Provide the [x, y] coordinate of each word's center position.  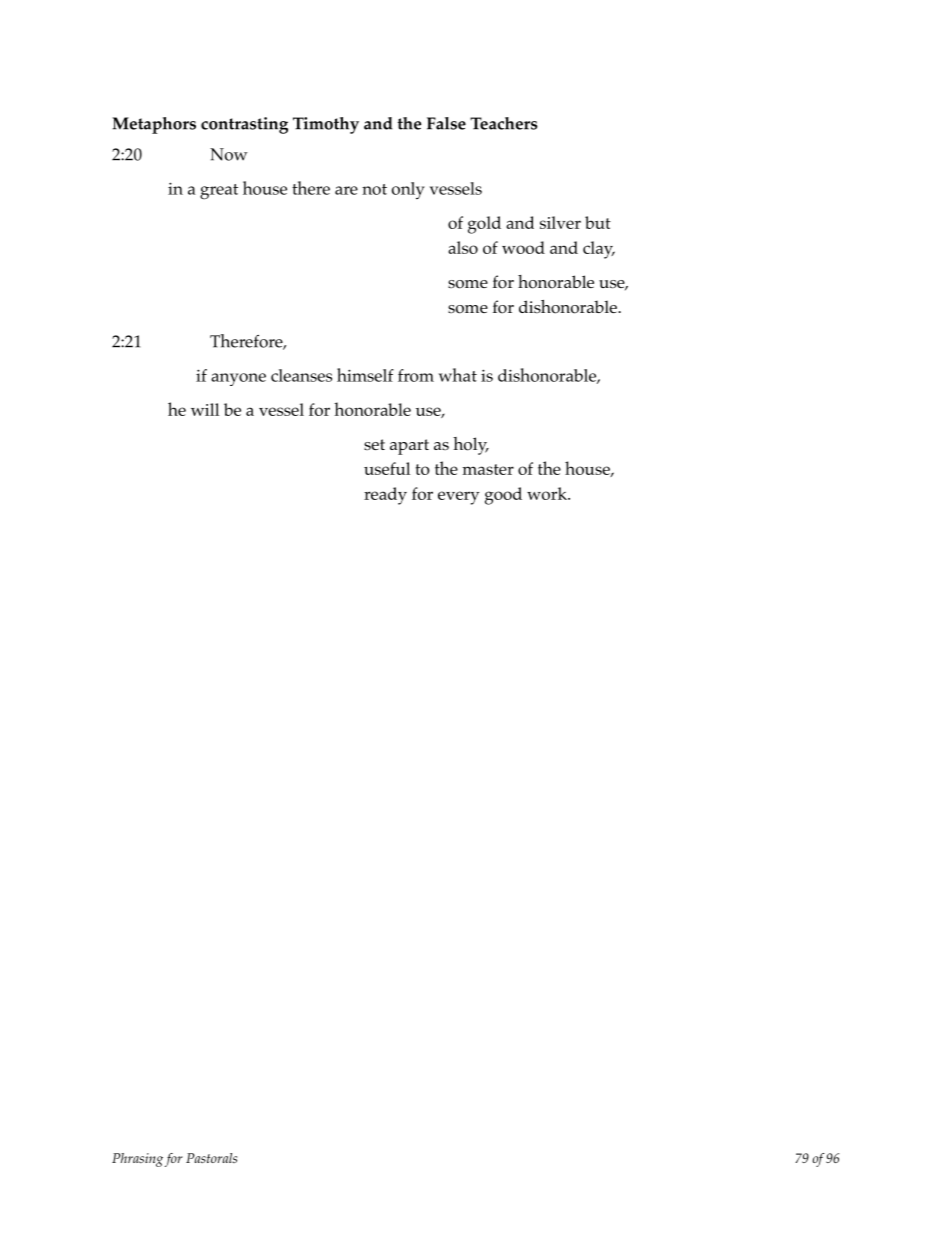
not [374, 189]
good [503, 496]
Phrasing [137, 1160]
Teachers [504, 123]
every [458, 498]
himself [365, 375]
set [374, 444]
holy [471, 446]
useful [387, 468]
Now [228, 154]
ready [385, 496]
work [548, 493]
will [205, 409]
